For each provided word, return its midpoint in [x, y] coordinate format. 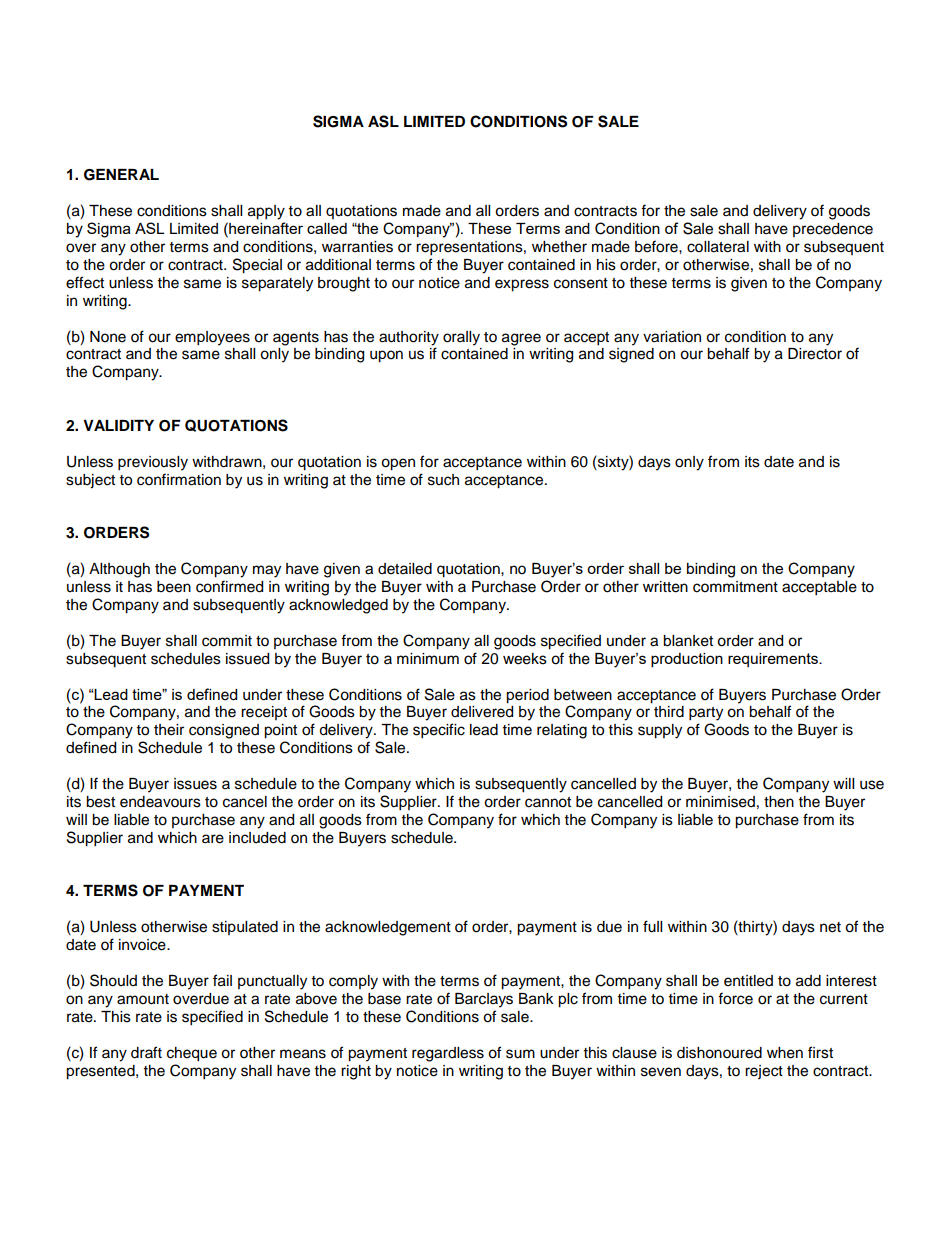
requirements [774, 660]
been [174, 587]
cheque [192, 1054]
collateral [718, 247]
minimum [428, 658]
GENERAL [121, 175]
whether [559, 247]
